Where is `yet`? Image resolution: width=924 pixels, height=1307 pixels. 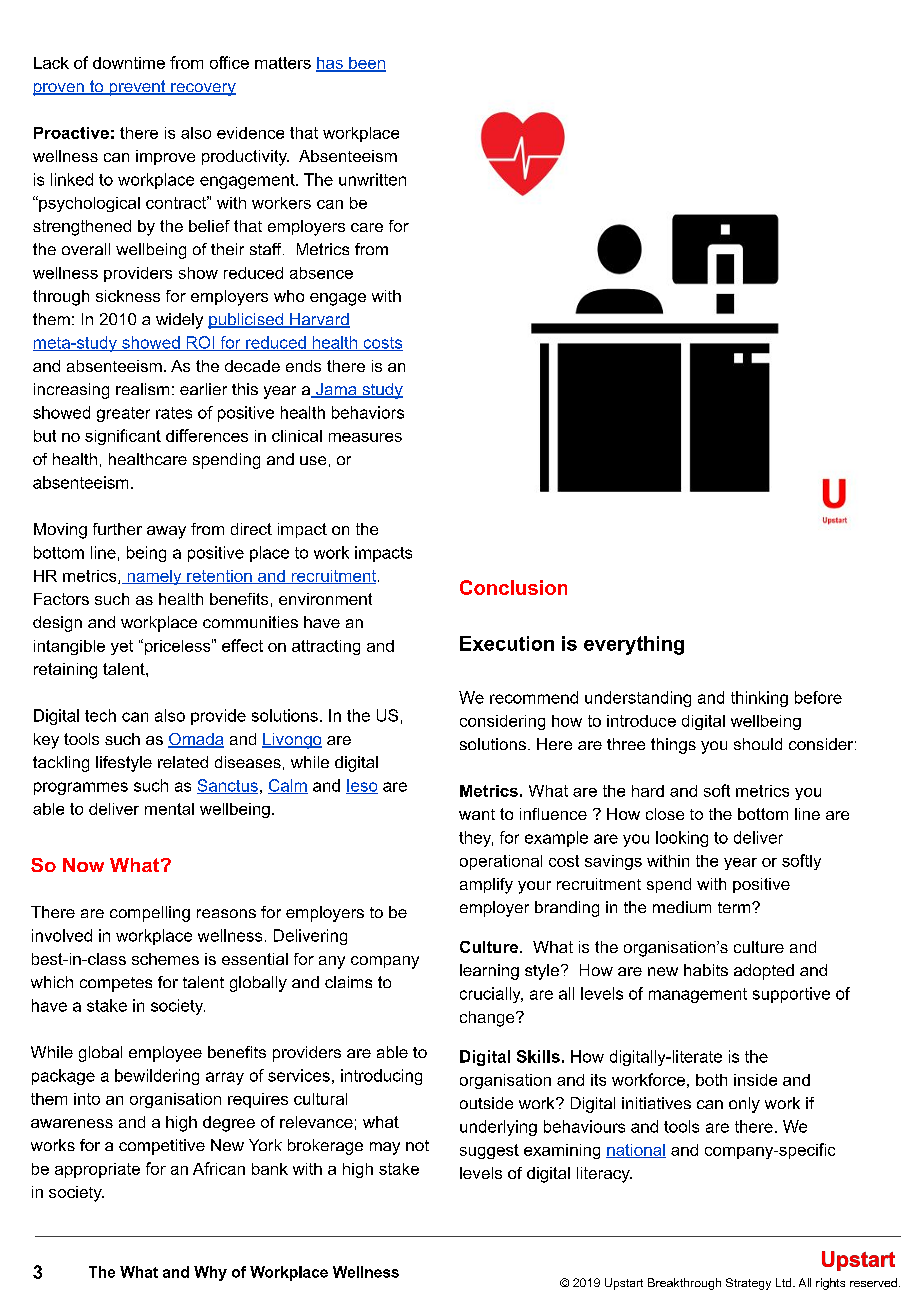 yet is located at coordinates (122, 647).
